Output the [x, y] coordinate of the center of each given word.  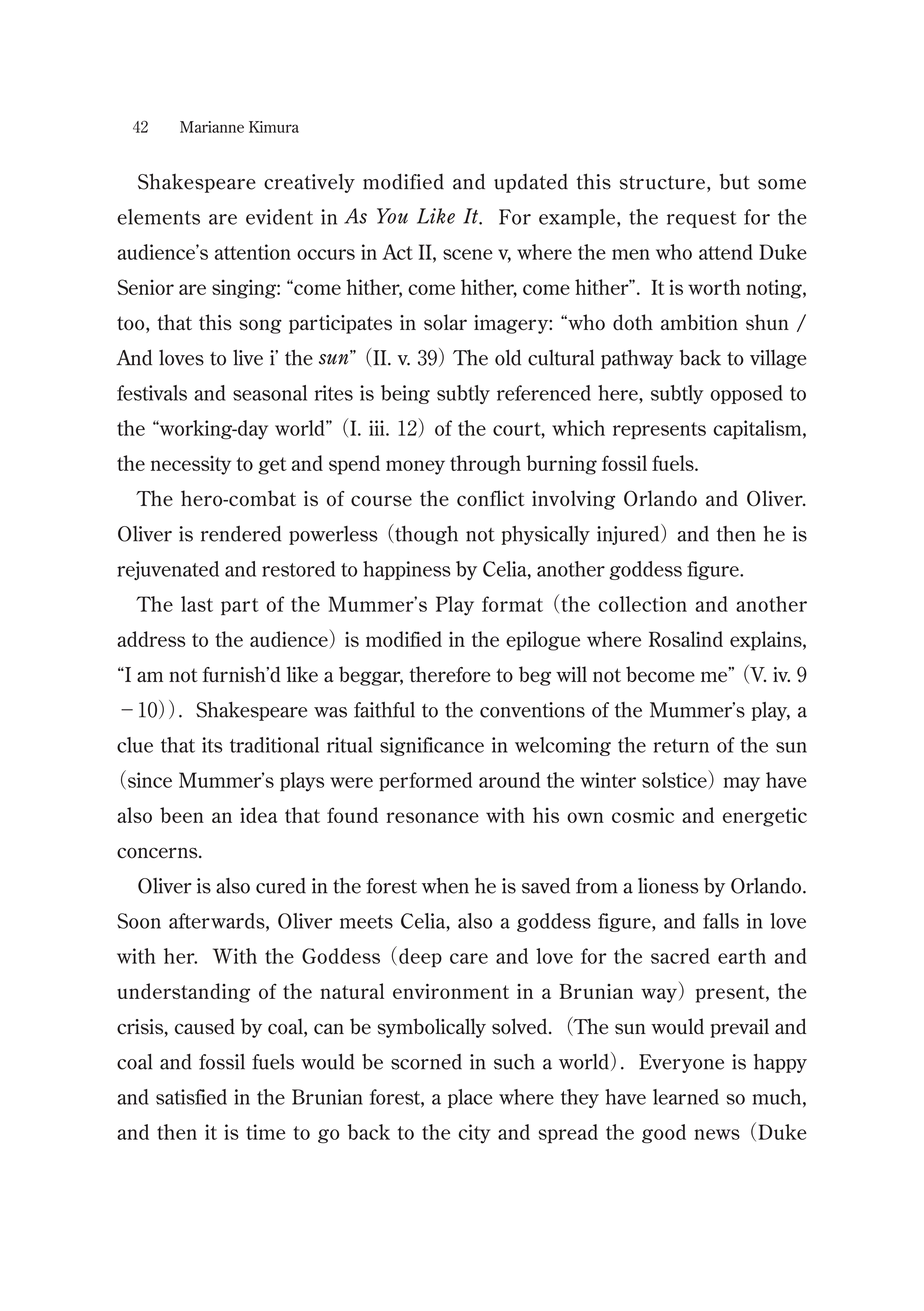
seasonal [270, 393]
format [512, 604]
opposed [746, 394]
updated [531, 183]
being [405, 394]
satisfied [191, 1097]
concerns [158, 853]
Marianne [212, 127]
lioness [668, 886]
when [445, 886]
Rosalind [686, 639]
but [735, 181]
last [197, 604]
